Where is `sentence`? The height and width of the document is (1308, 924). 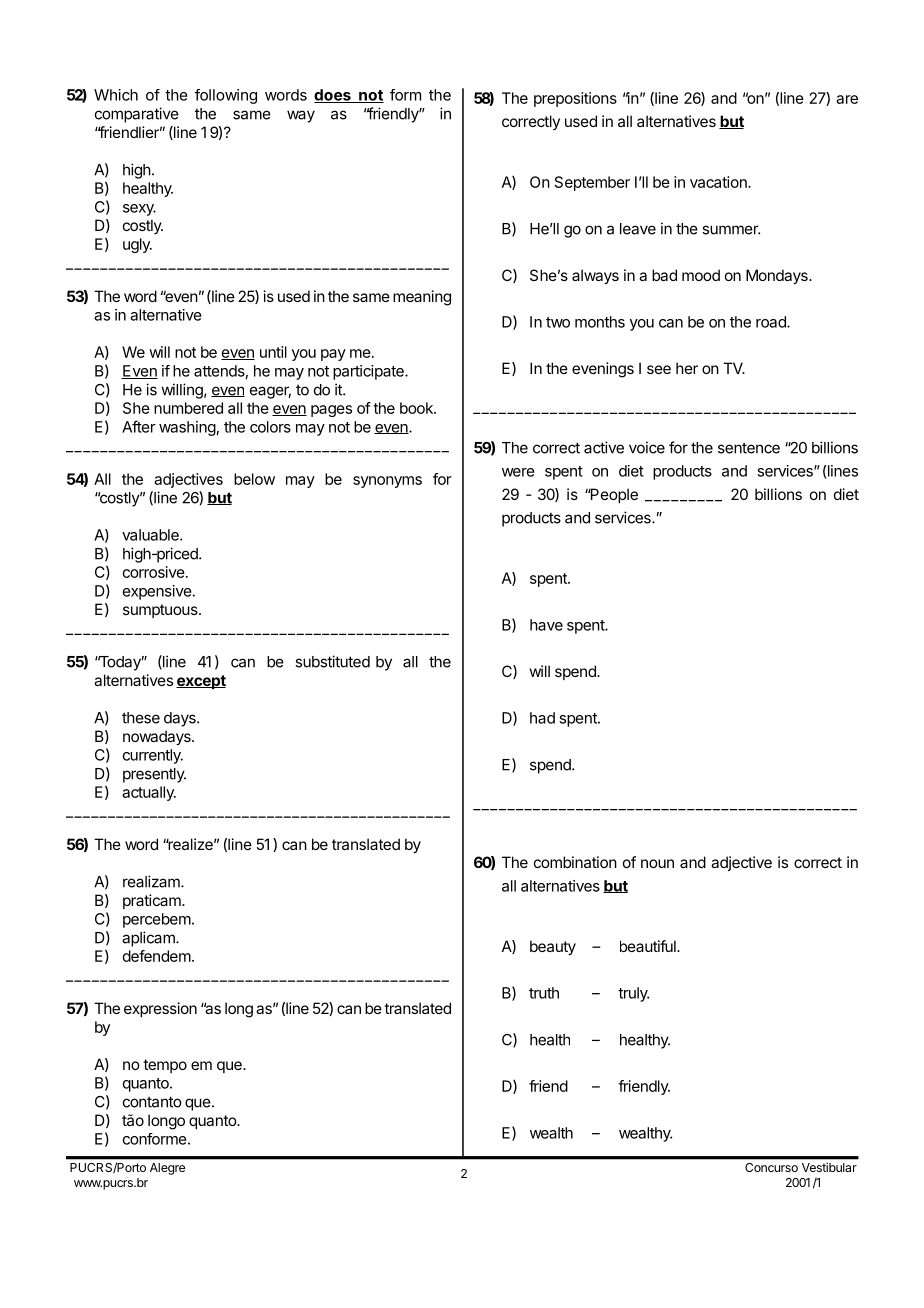 sentence is located at coordinates (749, 448).
